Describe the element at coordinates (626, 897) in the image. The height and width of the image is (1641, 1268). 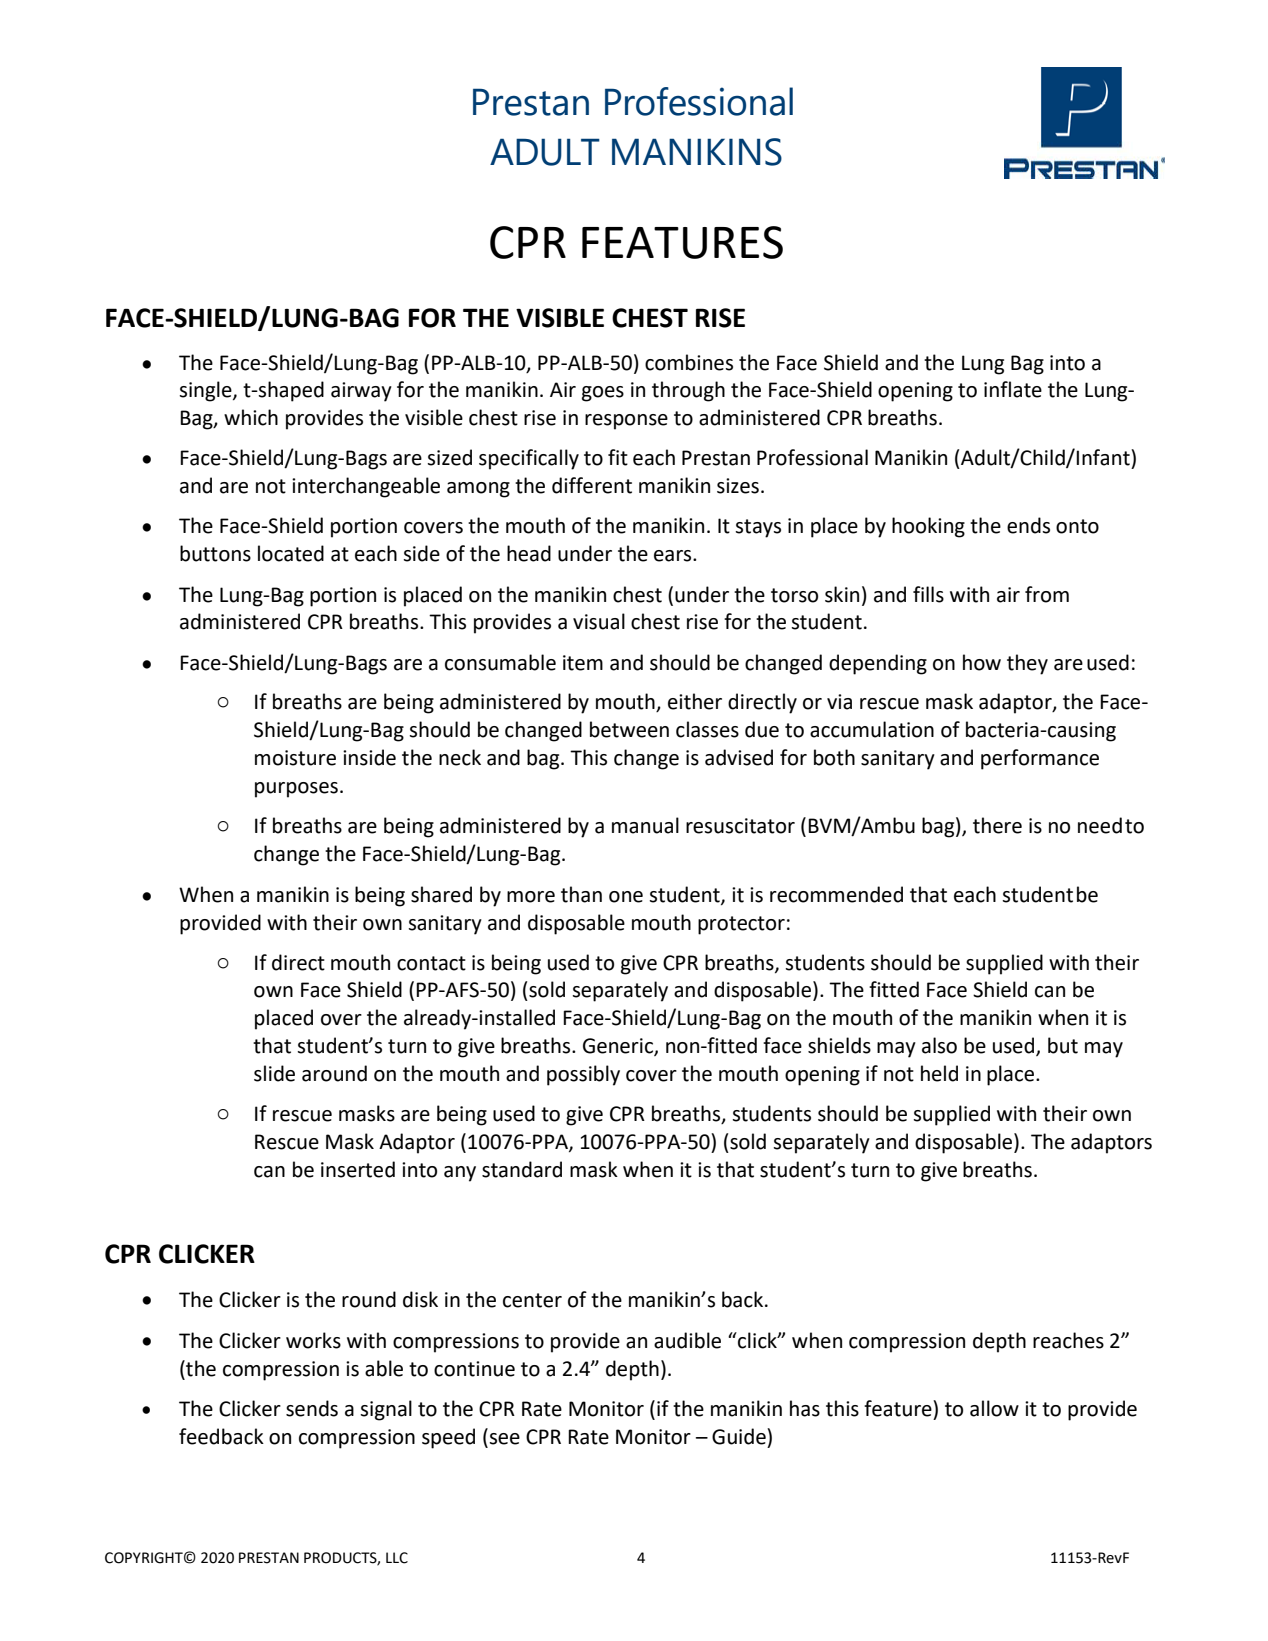
I see `one` at that location.
